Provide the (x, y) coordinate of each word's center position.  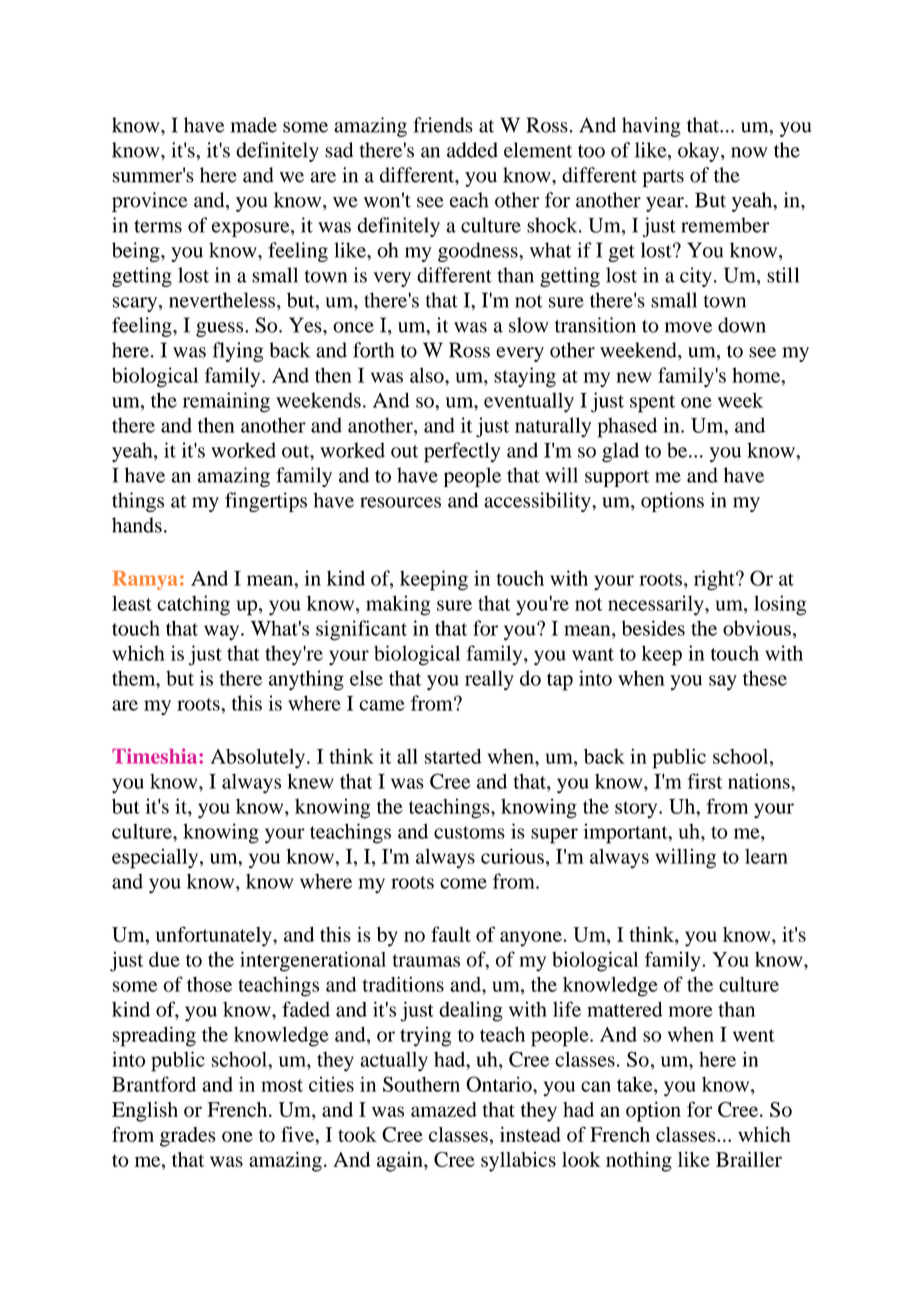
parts (663, 178)
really (489, 680)
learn (766, 856)
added (472, 150)
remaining (226, 402)
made (254, 125)
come (463, 883)
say (723, 683)
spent (652, 404)
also (428, 375)
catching (193, 605)
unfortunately (215, 936)
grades (188, 1137)
